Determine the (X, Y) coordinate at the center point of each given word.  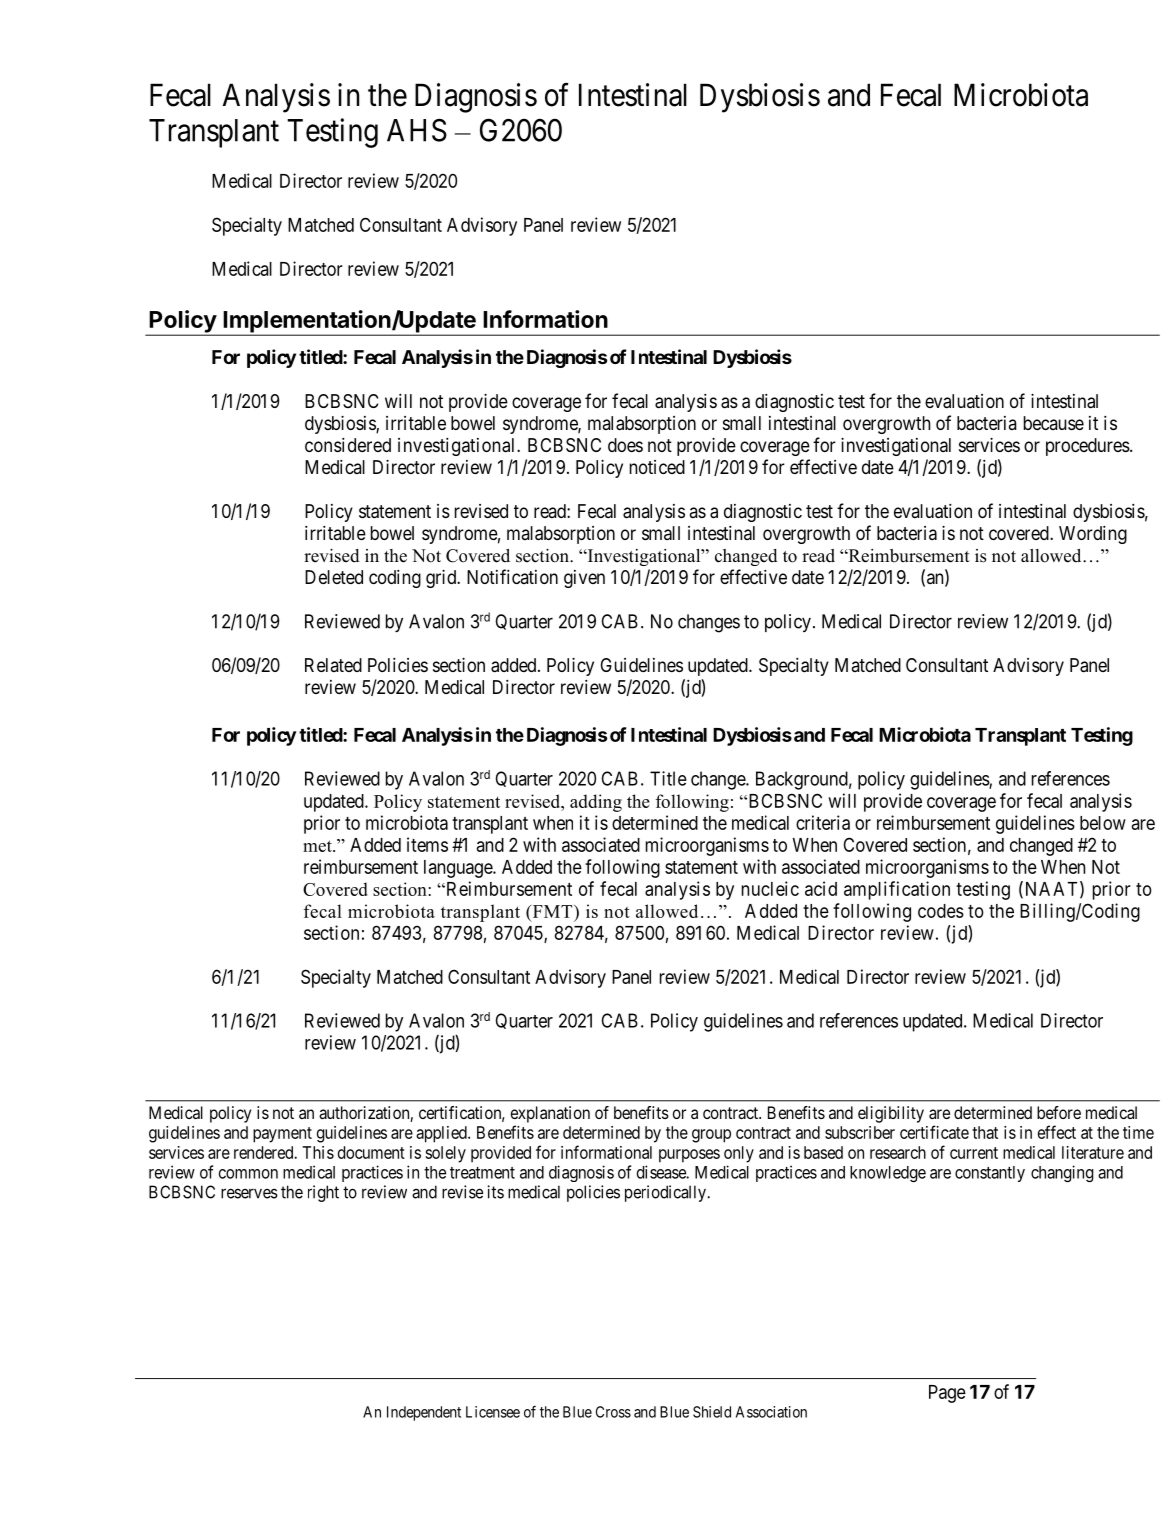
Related (333, 665)
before (1059, 1112)
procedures (1088, 447)
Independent (424, 1413)
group (711, 1136)
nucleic (770, 888)
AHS (417, 130)
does (625, 445)
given (584, 579)
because (1054, 423)
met (318, 846)
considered (348, 445)
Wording (1093, 535)
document (371, 1152)
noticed (657, 467)
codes (941, 911)
